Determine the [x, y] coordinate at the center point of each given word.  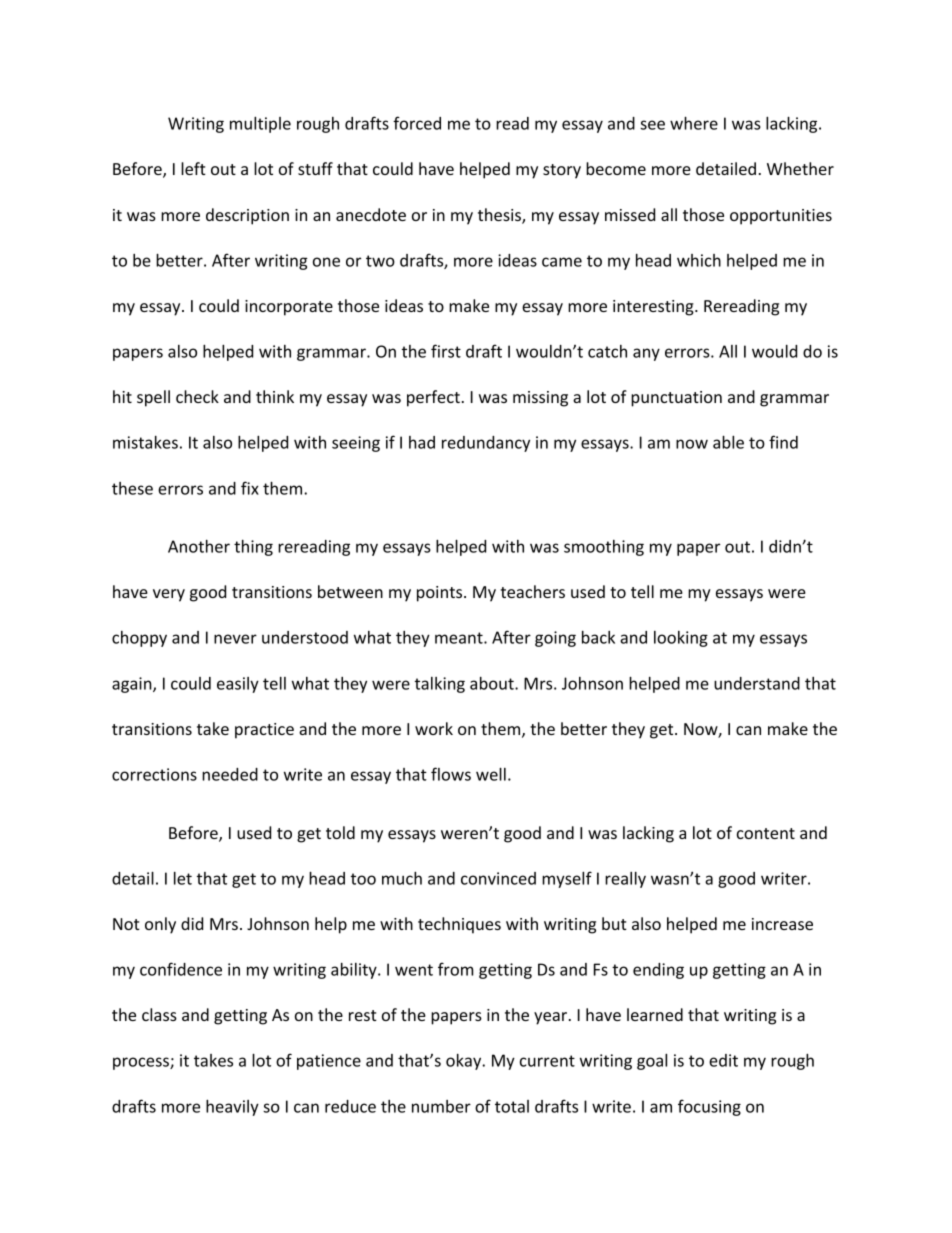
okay [465, 1062]
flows [451, 774]
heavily [232, 1108]
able [728, 442]
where [694, 123]
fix [250, 488]
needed [230, 774]
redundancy [486, 444]
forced [417, 123]
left [193, 168]
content [766, 833]
